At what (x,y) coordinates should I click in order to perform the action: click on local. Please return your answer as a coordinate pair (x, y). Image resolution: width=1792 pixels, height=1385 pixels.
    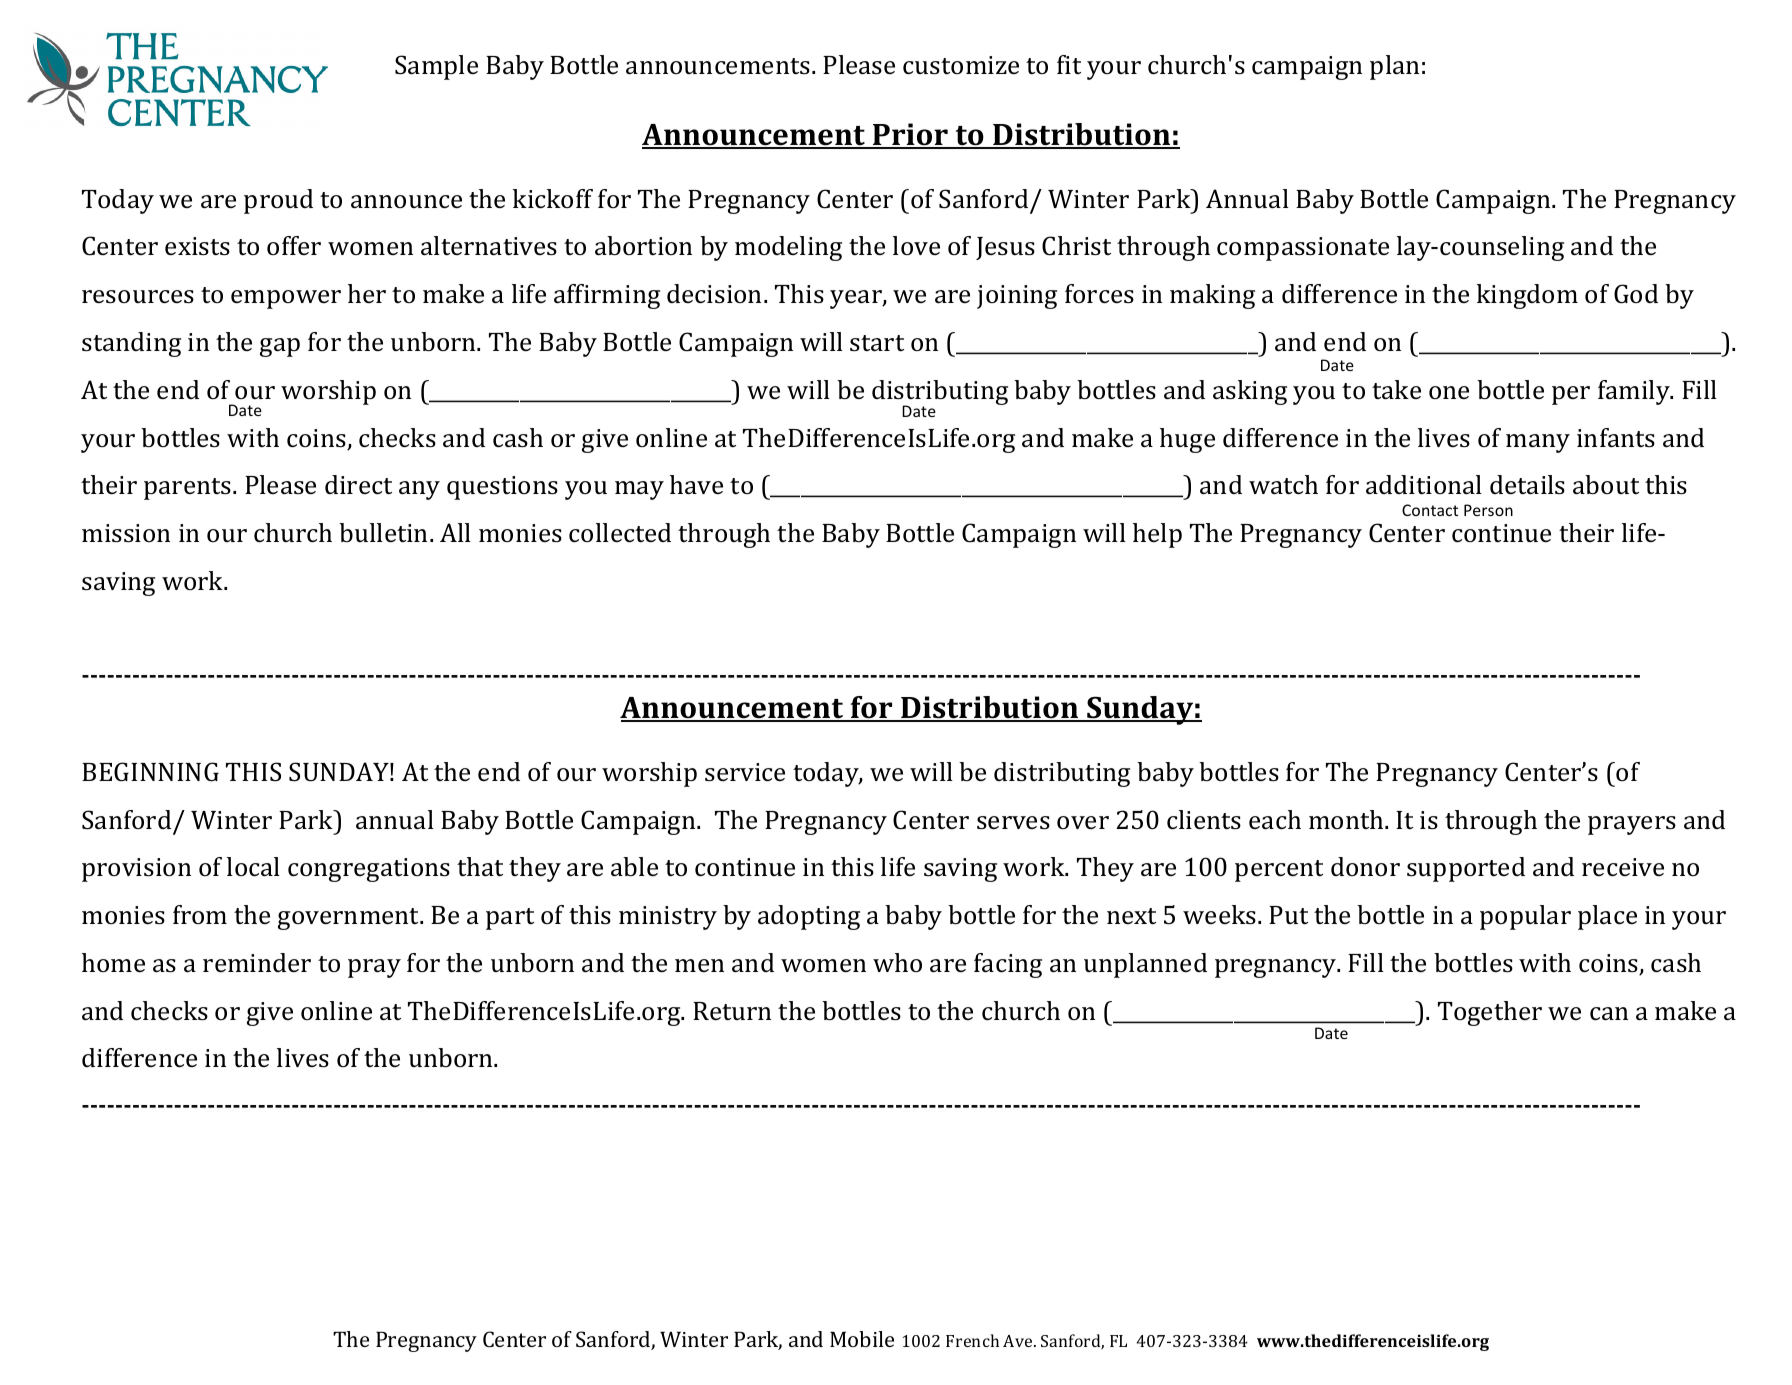
    Looking at the image, I should click on (253, 867).
